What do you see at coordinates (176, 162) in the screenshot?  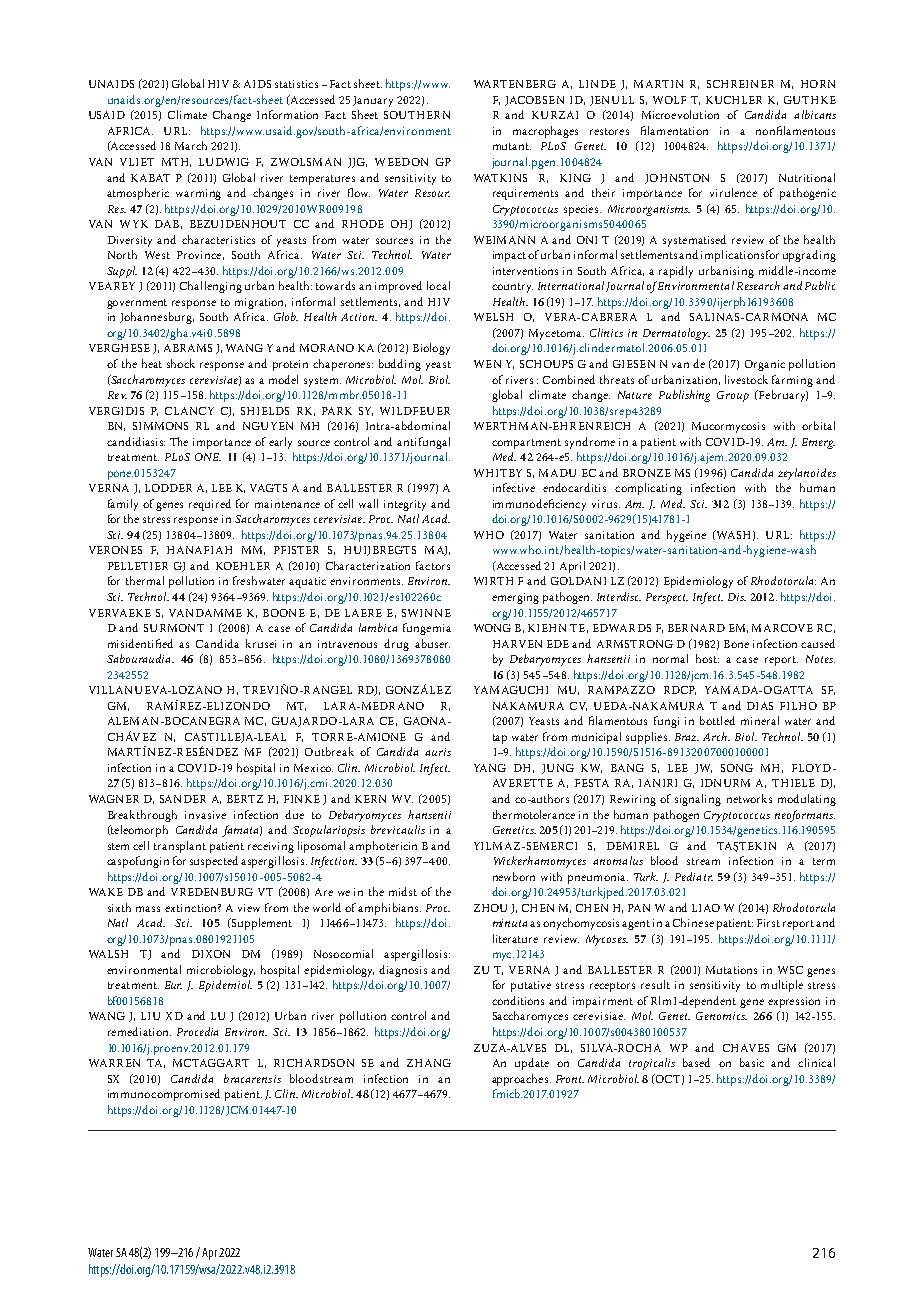 I see `MTH` at bounding box center [176, 162].
